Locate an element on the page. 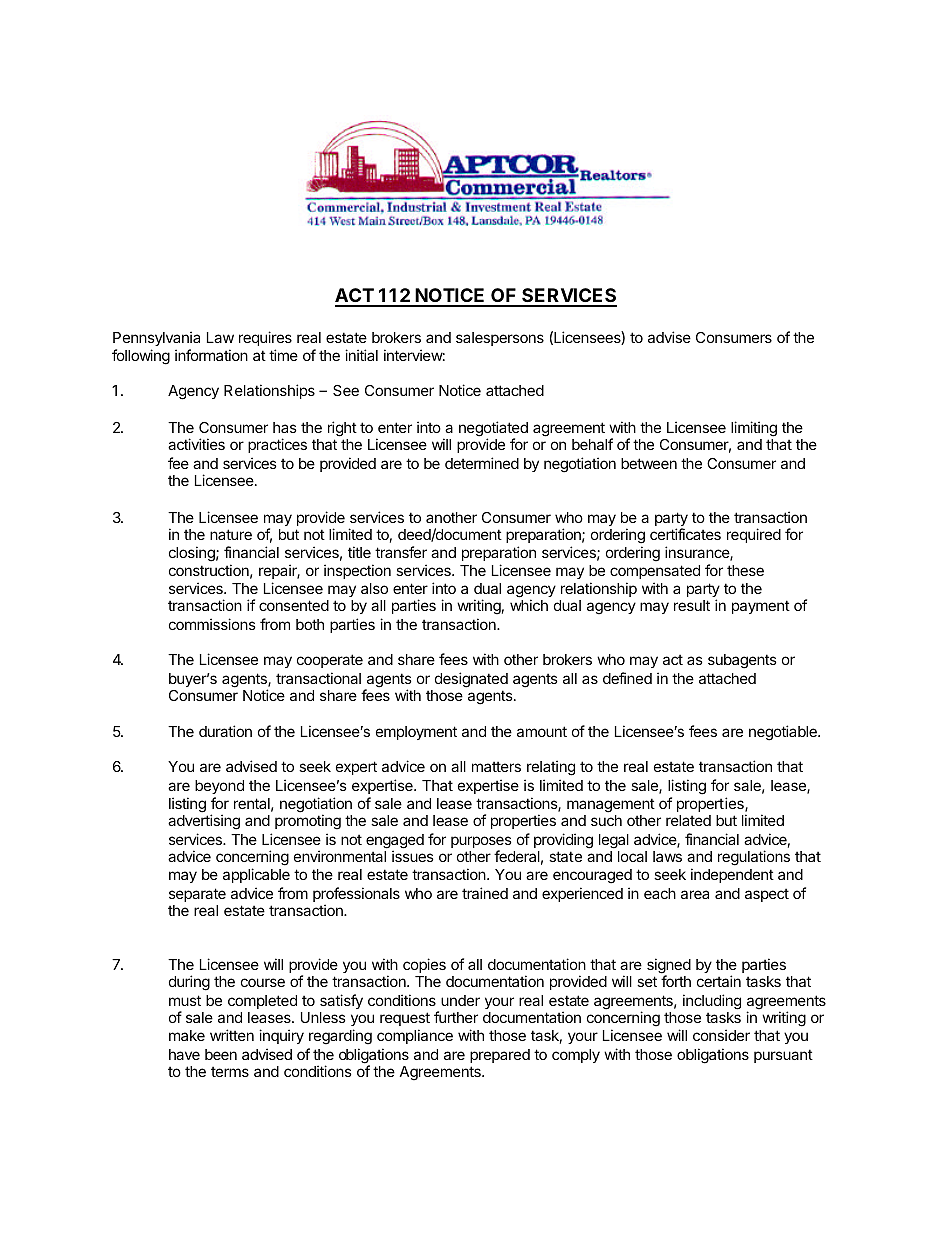  been is located at coordinates (221, 1054).
